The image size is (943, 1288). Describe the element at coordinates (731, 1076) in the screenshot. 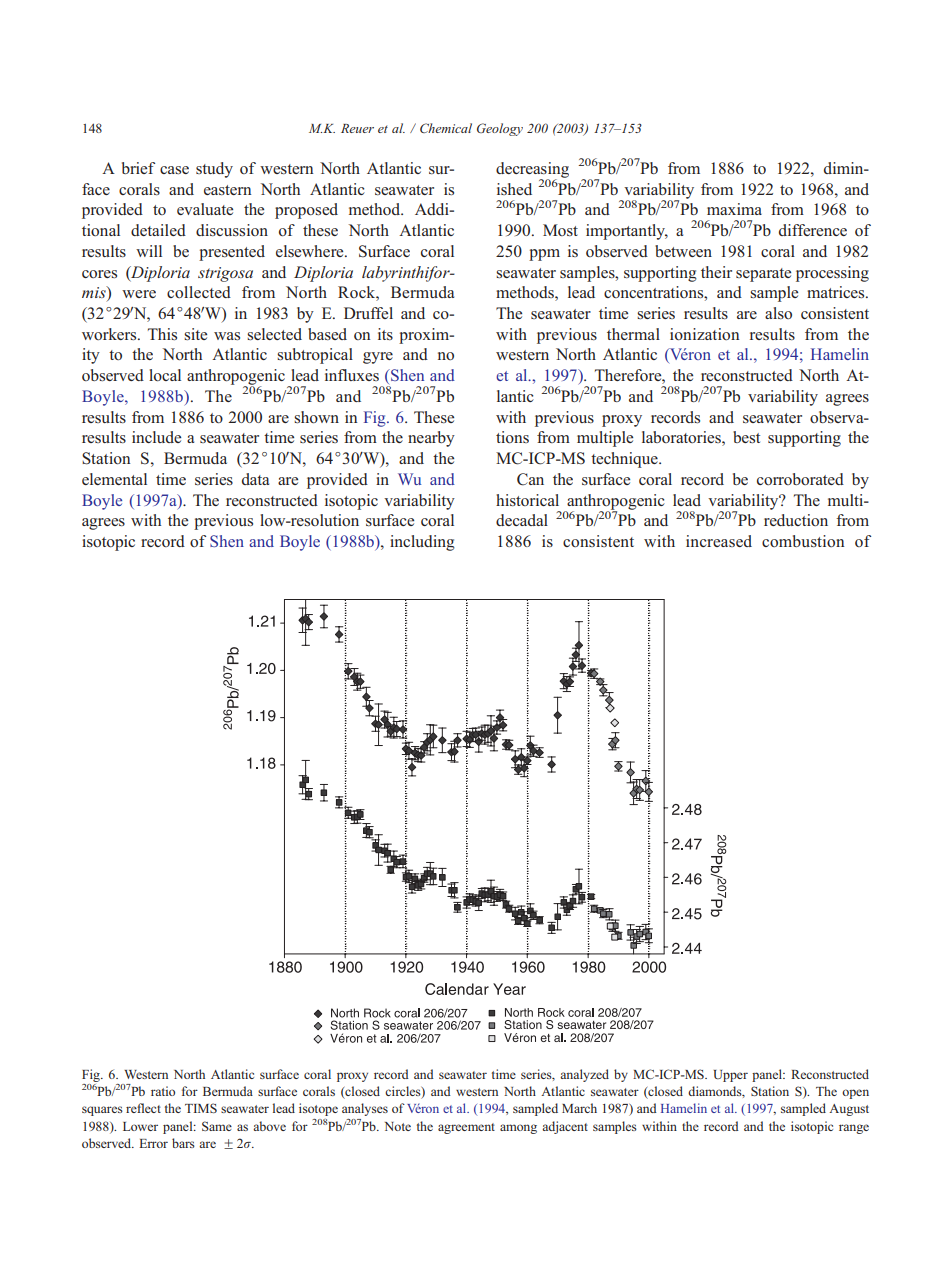

I see `Upper` at that location.
